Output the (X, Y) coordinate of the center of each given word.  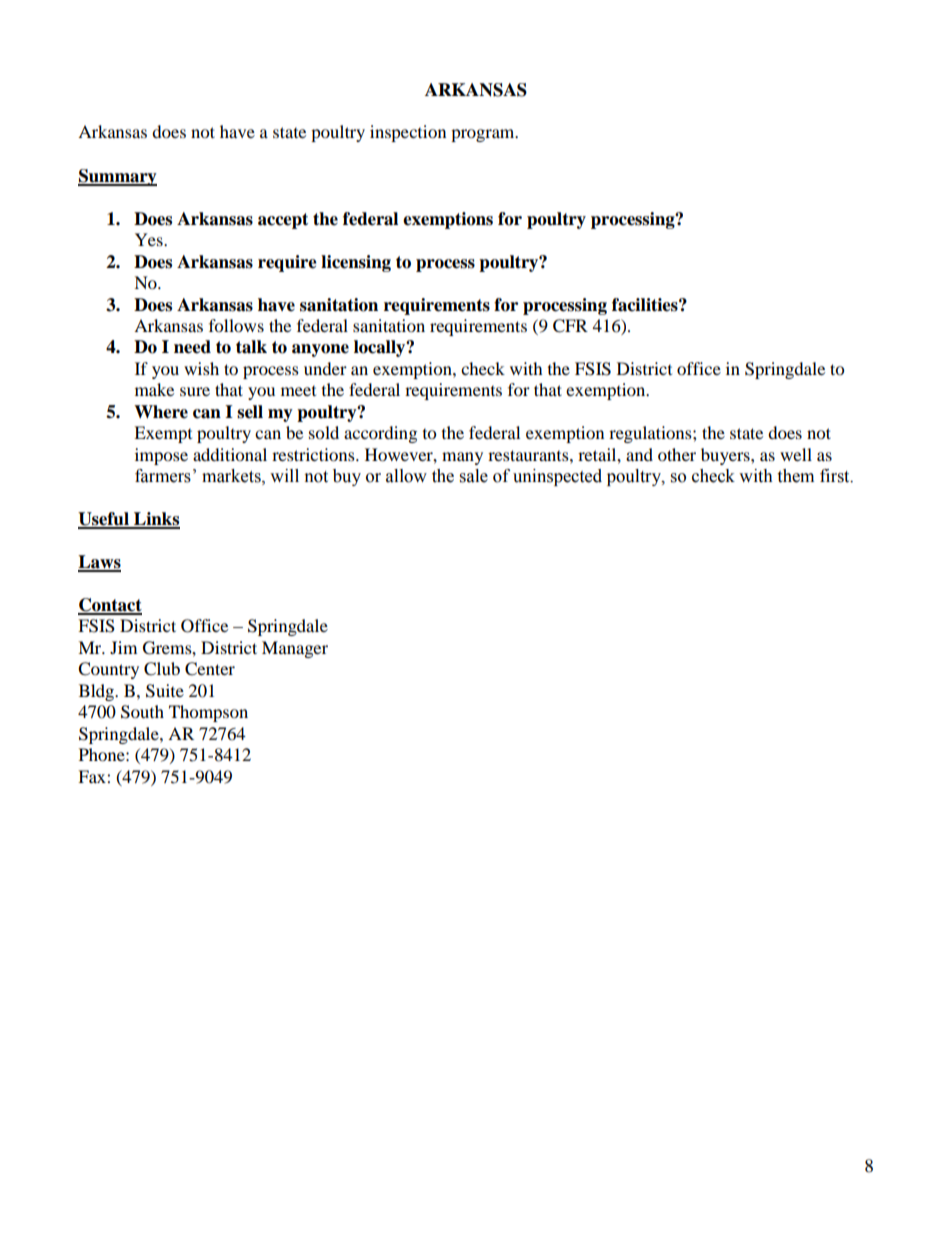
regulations (651, 434)
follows (236, 325)
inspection (408, 133)
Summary (117, 177)
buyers (726, 456)
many (462, 458)
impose (161, 456)
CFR (570, 326)
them (795, 476)
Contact (110, 606)
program (484, 135)
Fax (93, 776)
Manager (295, 649)
